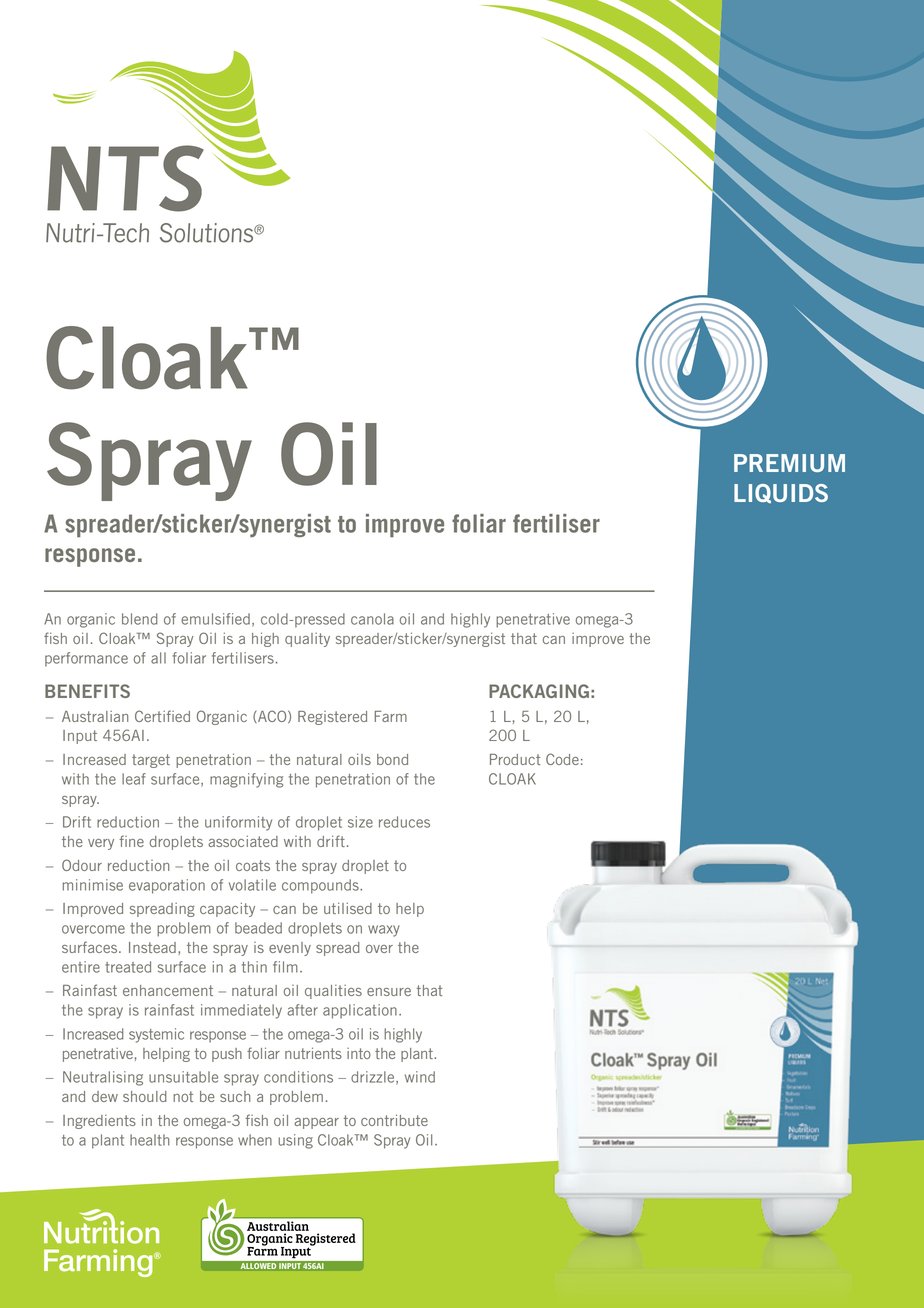 This screenshot has height=1308, width=924. I want to click on PACKAGING, so click(539, 691).
